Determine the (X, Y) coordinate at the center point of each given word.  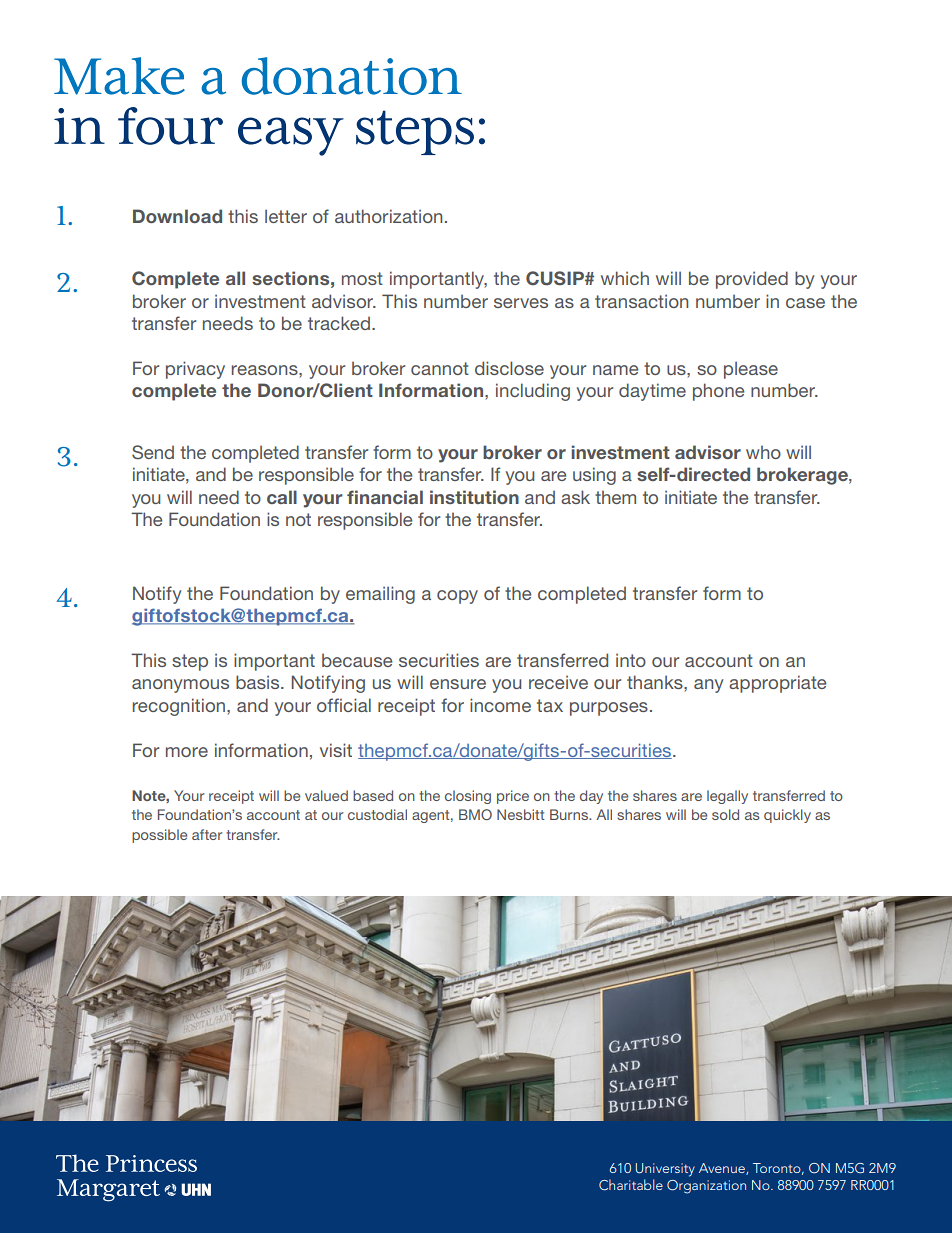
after (207, 834)
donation (352, 76)
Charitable (631, 1185)
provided (752, 280)
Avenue (723, 1169)
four (170, 126)
